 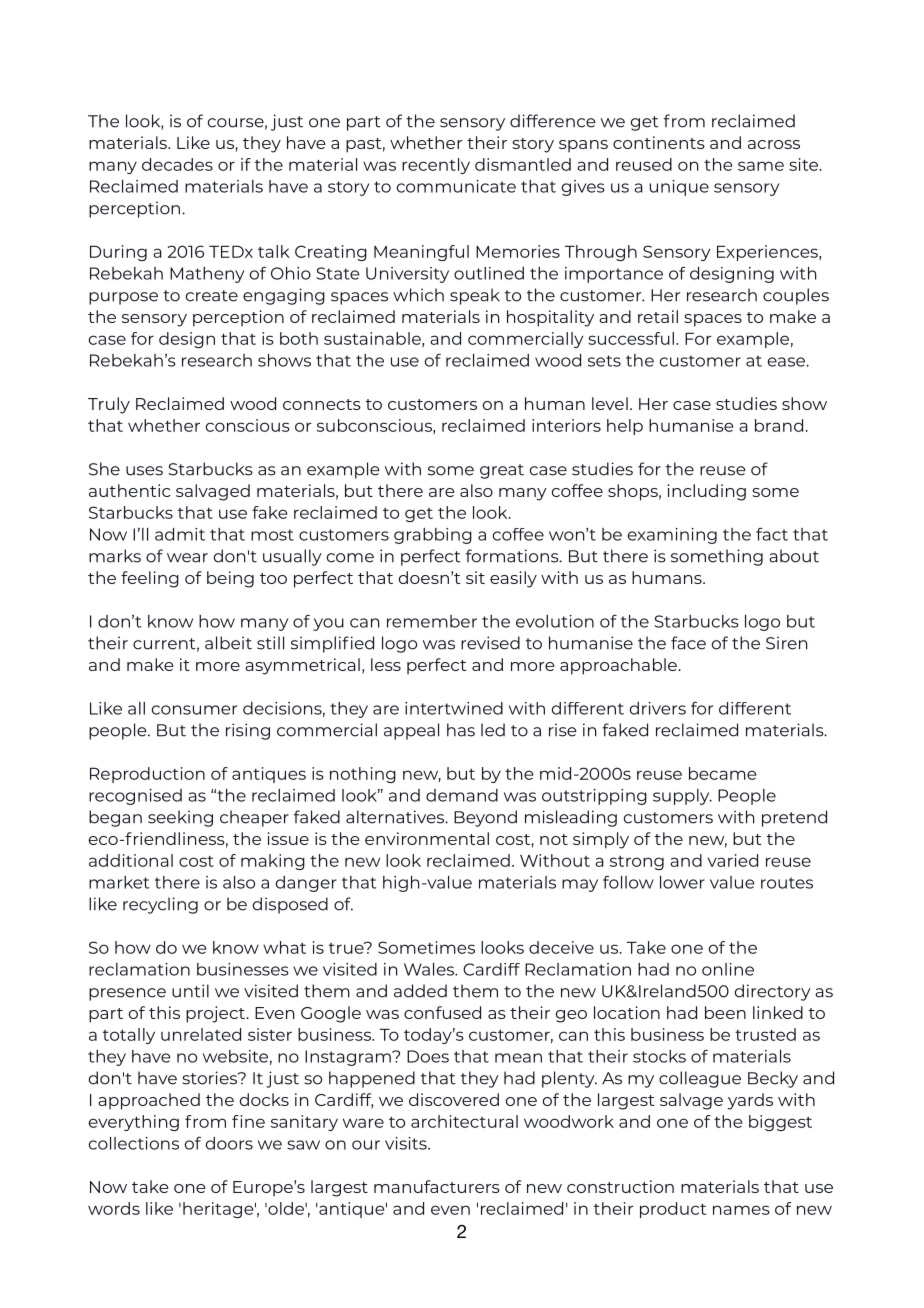 I want to click on doors, so click(x=229, y=1143).
